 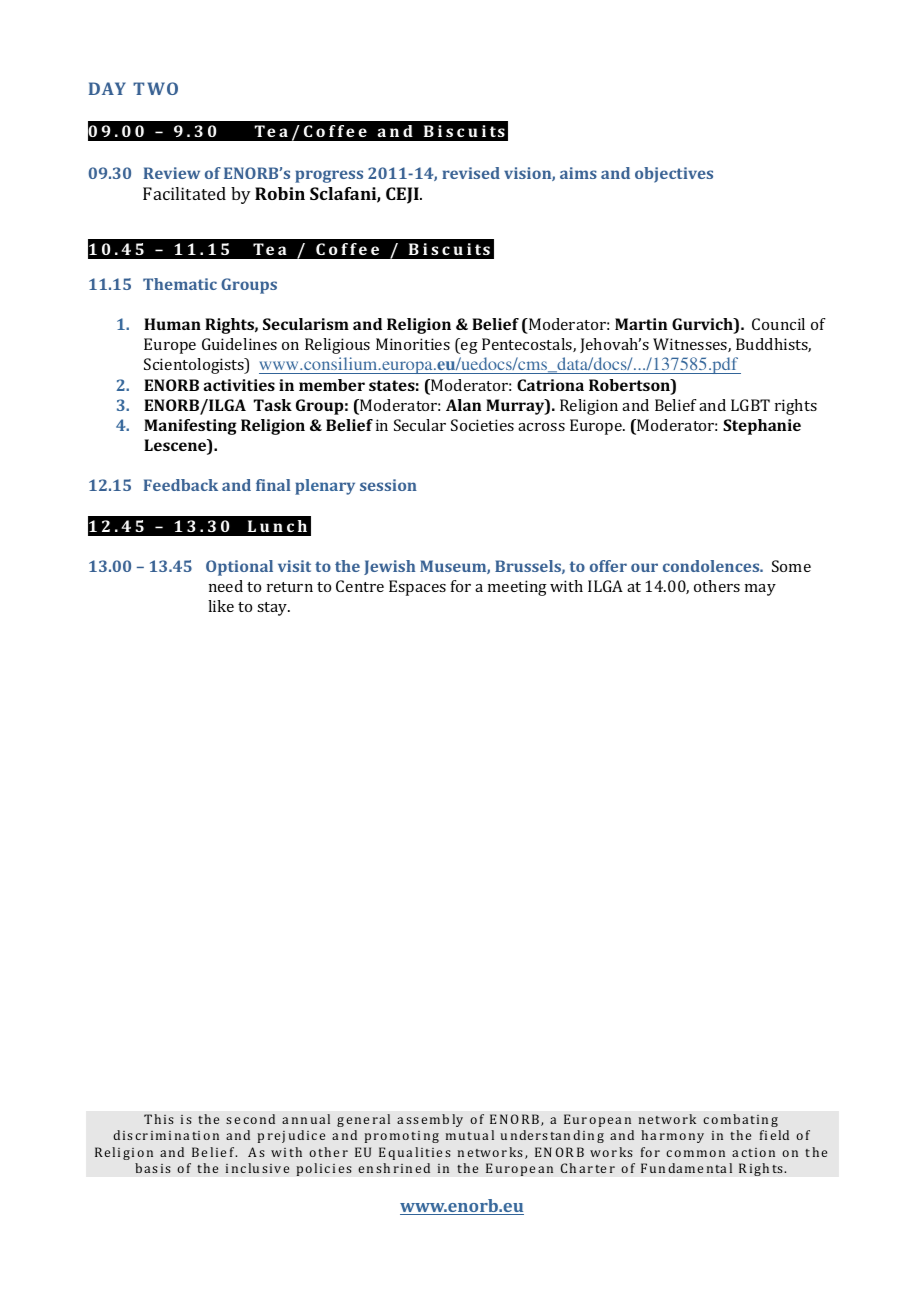 I want to click on session, so click(x=388, y=485).
